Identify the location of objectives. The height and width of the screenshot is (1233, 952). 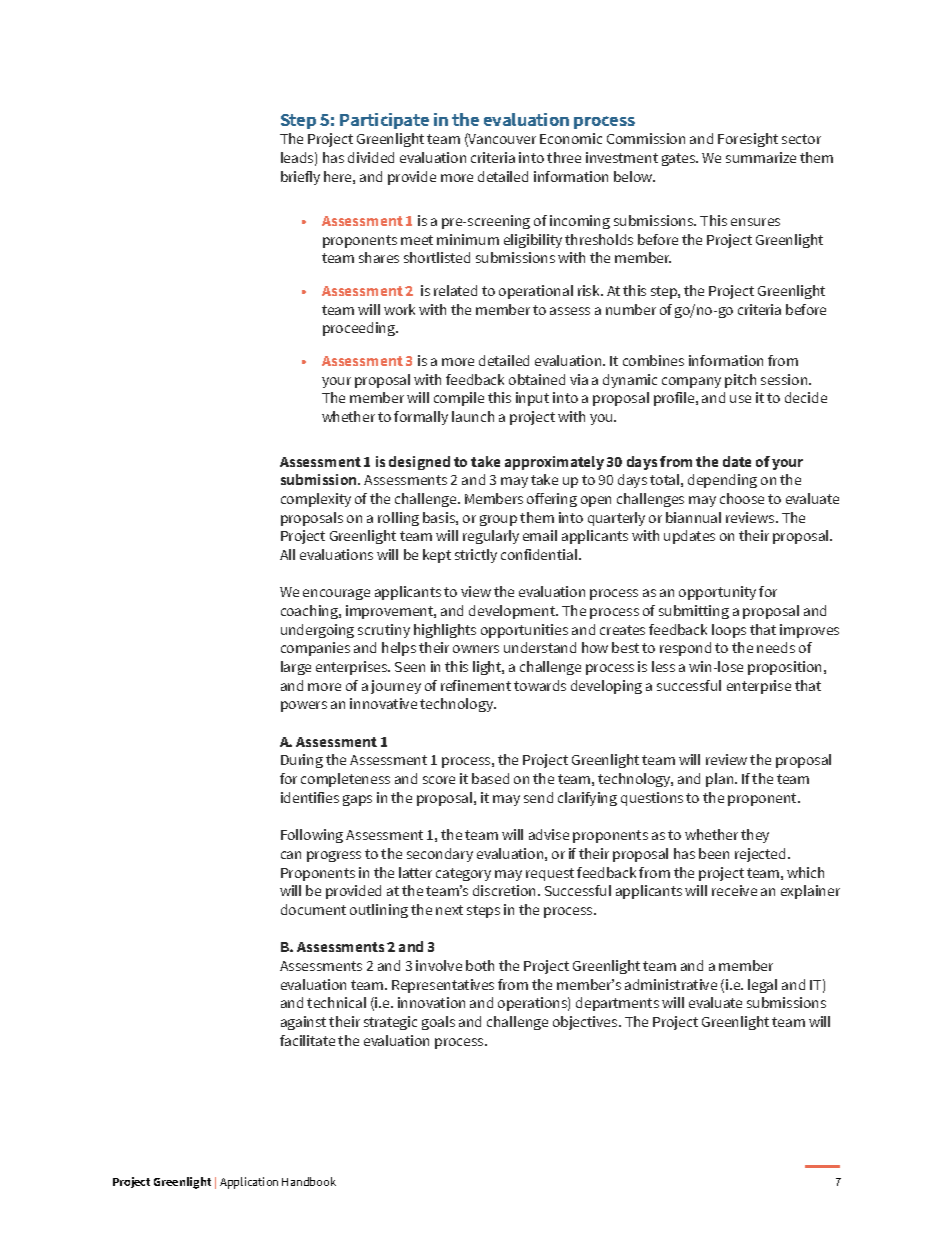
(586, 1023).
